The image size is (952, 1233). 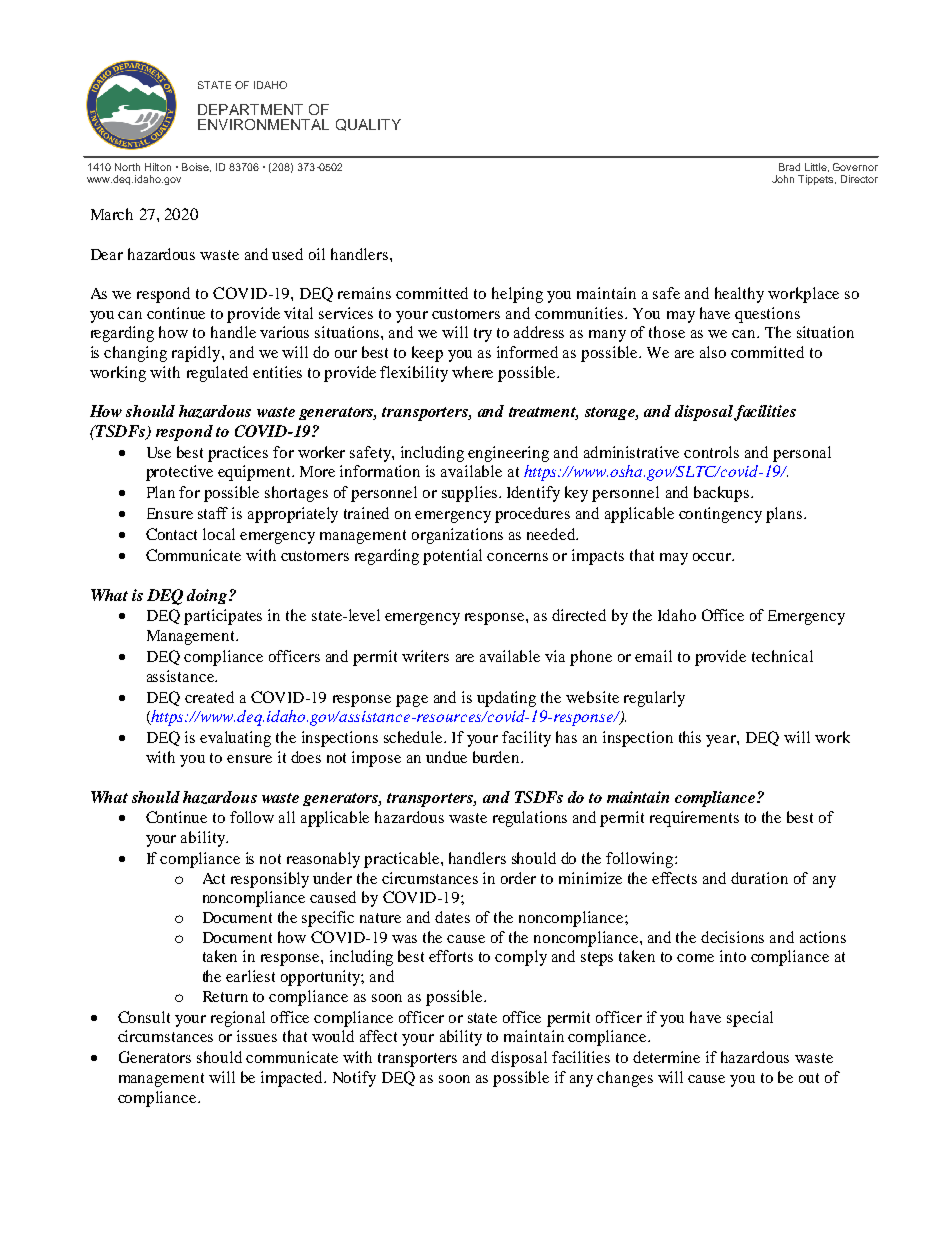 What do you see at coordinates (789, 167) in the screenshot?
I see `Brad` at bounding box center [789, 167].
